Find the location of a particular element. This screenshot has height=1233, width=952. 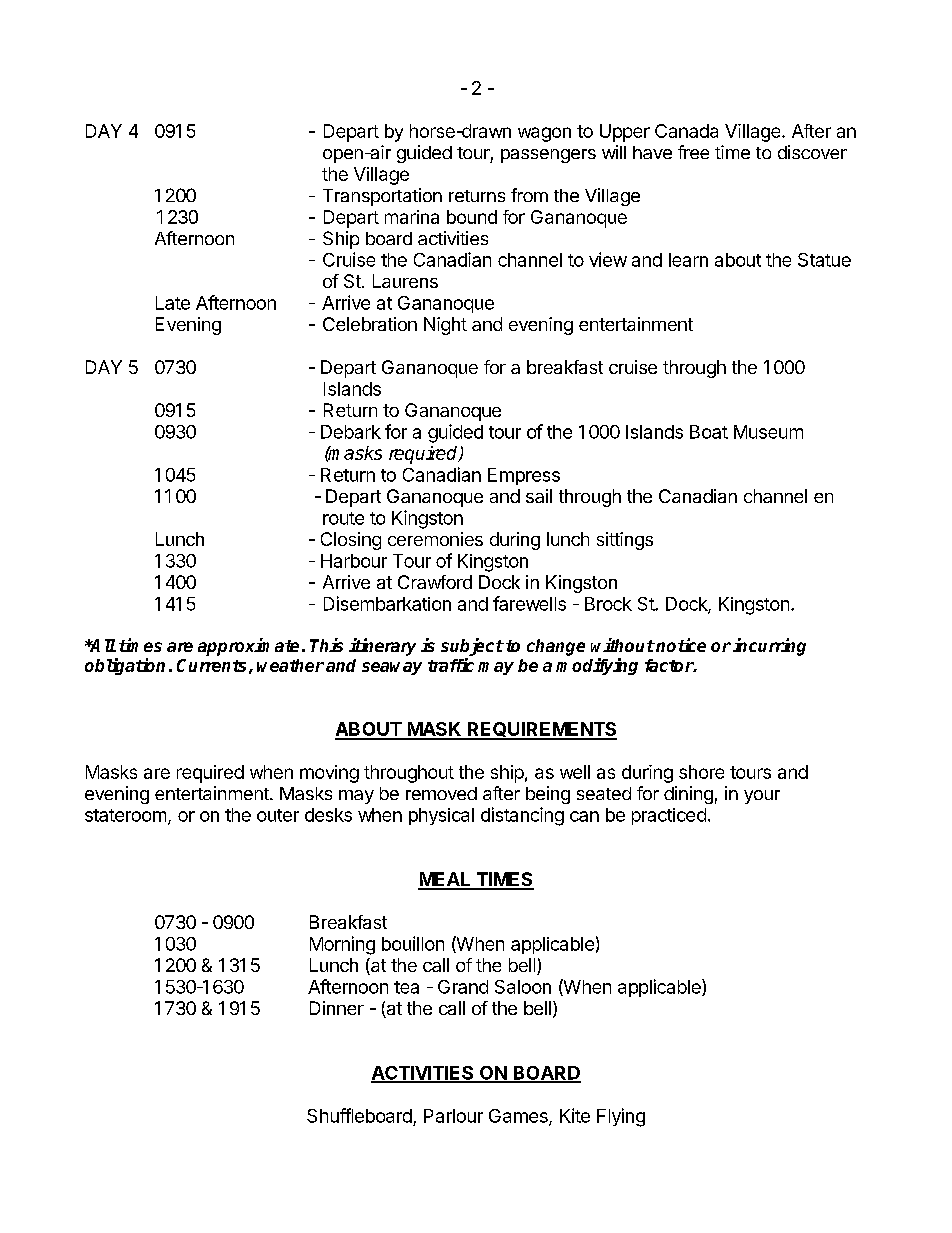

from is located at coordinates (529, 195).
